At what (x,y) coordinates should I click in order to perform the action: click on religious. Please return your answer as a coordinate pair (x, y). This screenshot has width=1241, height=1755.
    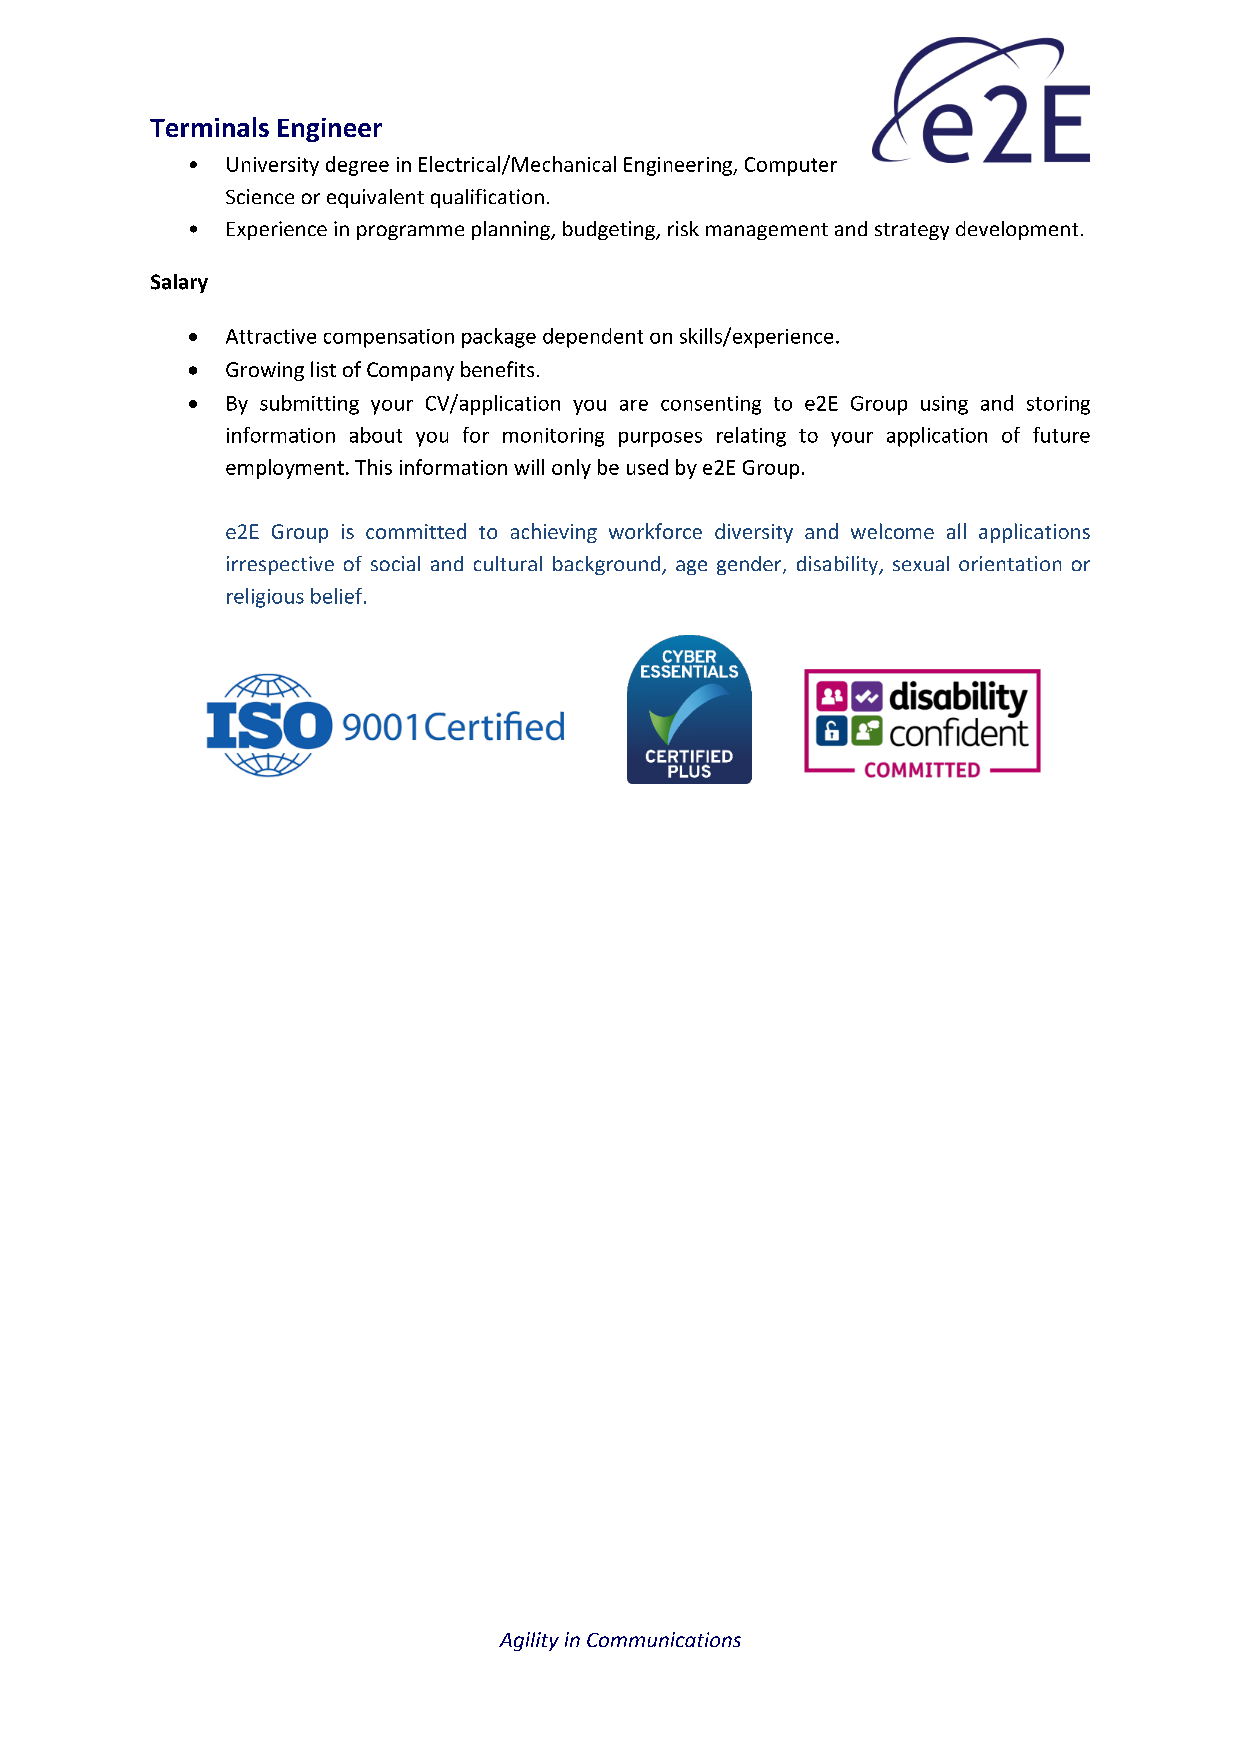
    Looking at the image, I should click on (265, 598).
